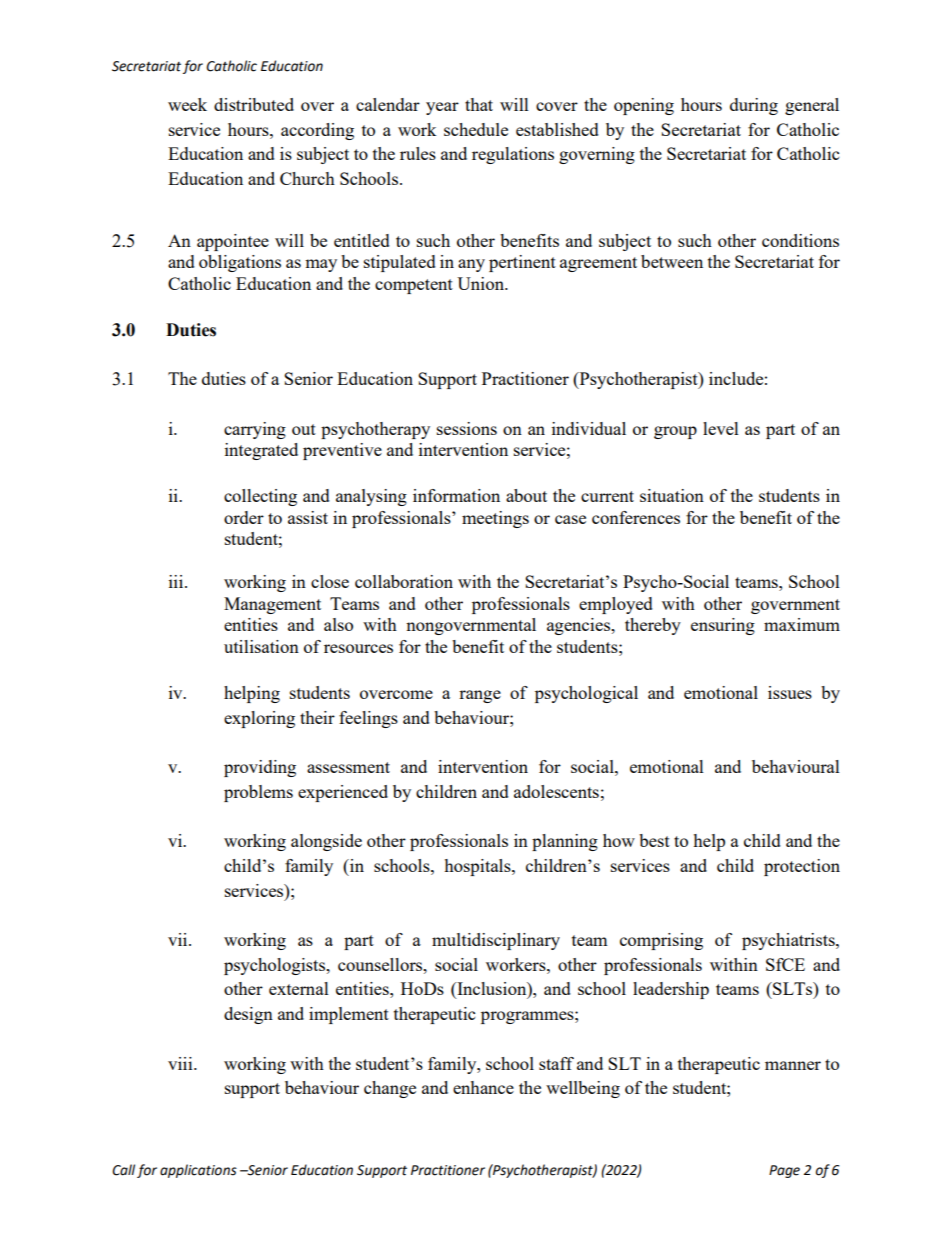 The height and width of the image is (1233, 952). Describe the element at coordinates (187, 104) in the image. I see `week` at that location.
